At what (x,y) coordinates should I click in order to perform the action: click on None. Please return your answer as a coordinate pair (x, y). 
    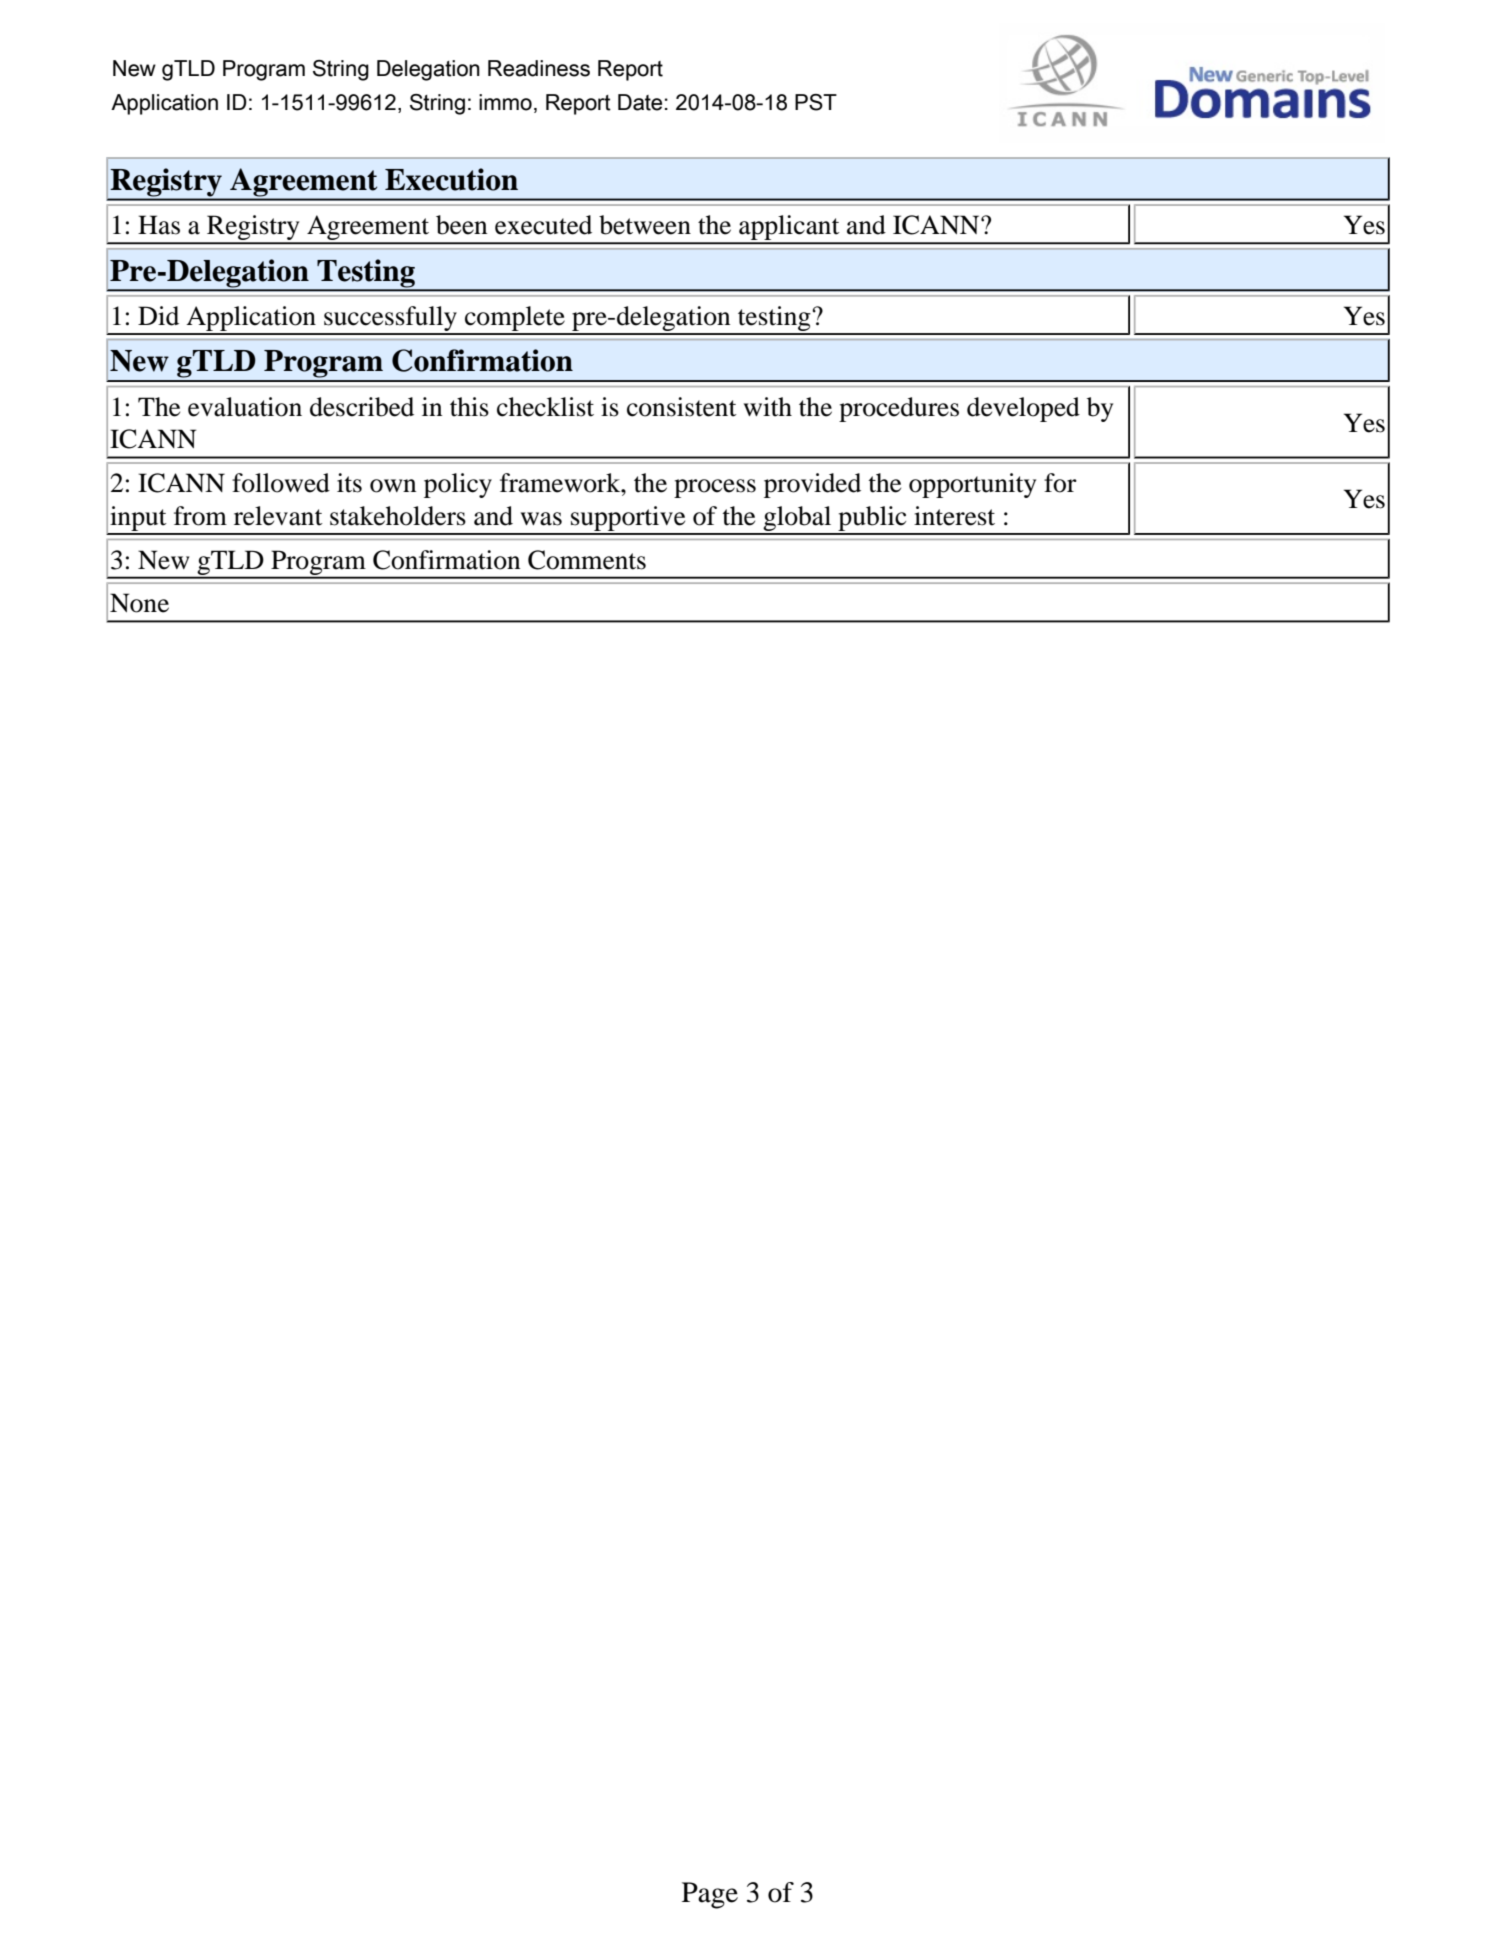
    Looking at the image, I should click on (139, 603).
